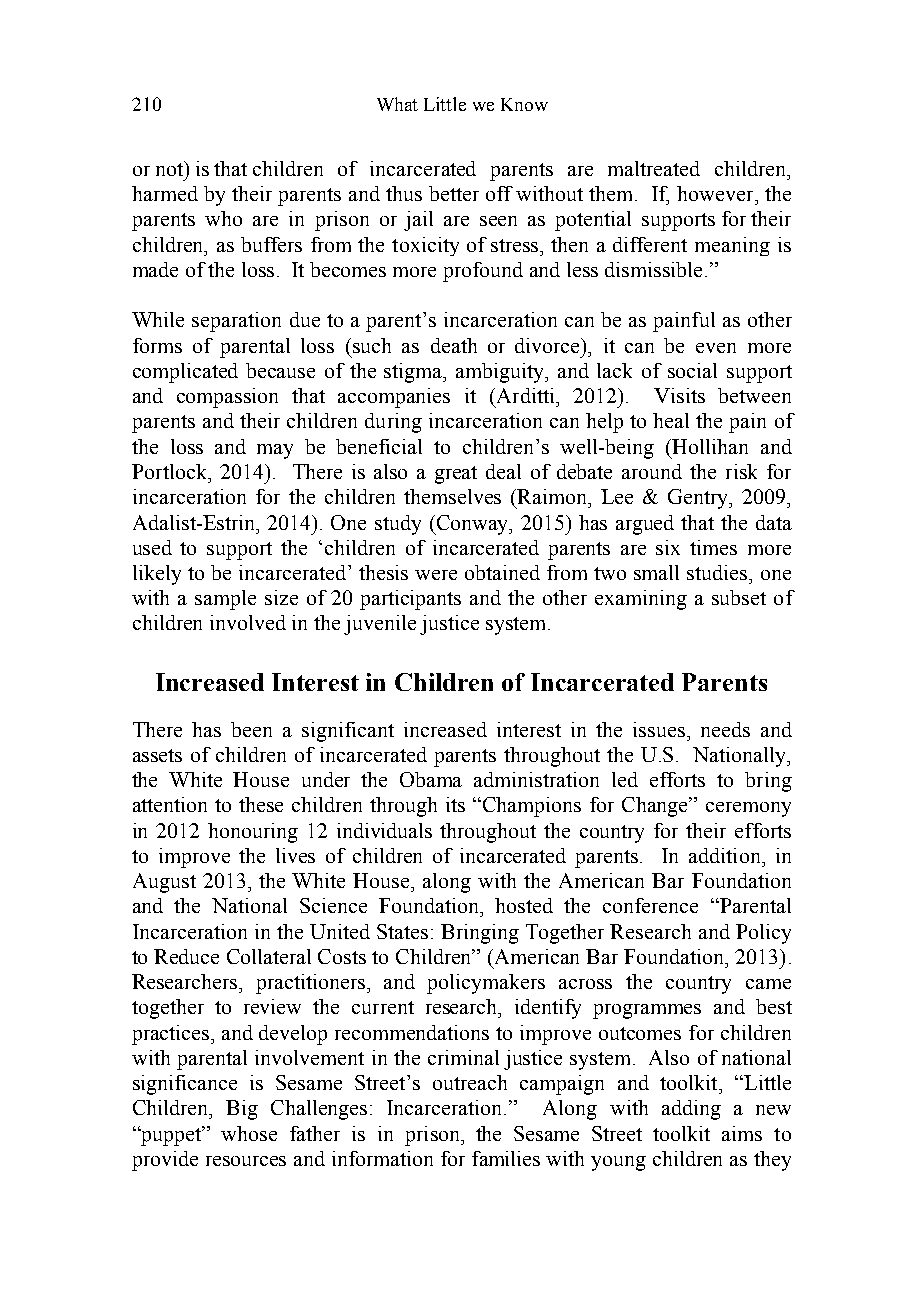 The width and height of the document is (924, 1307). What do you see at coordinates (739, 597) in the document?
I see `subset` at bounding box center [739, 597].
